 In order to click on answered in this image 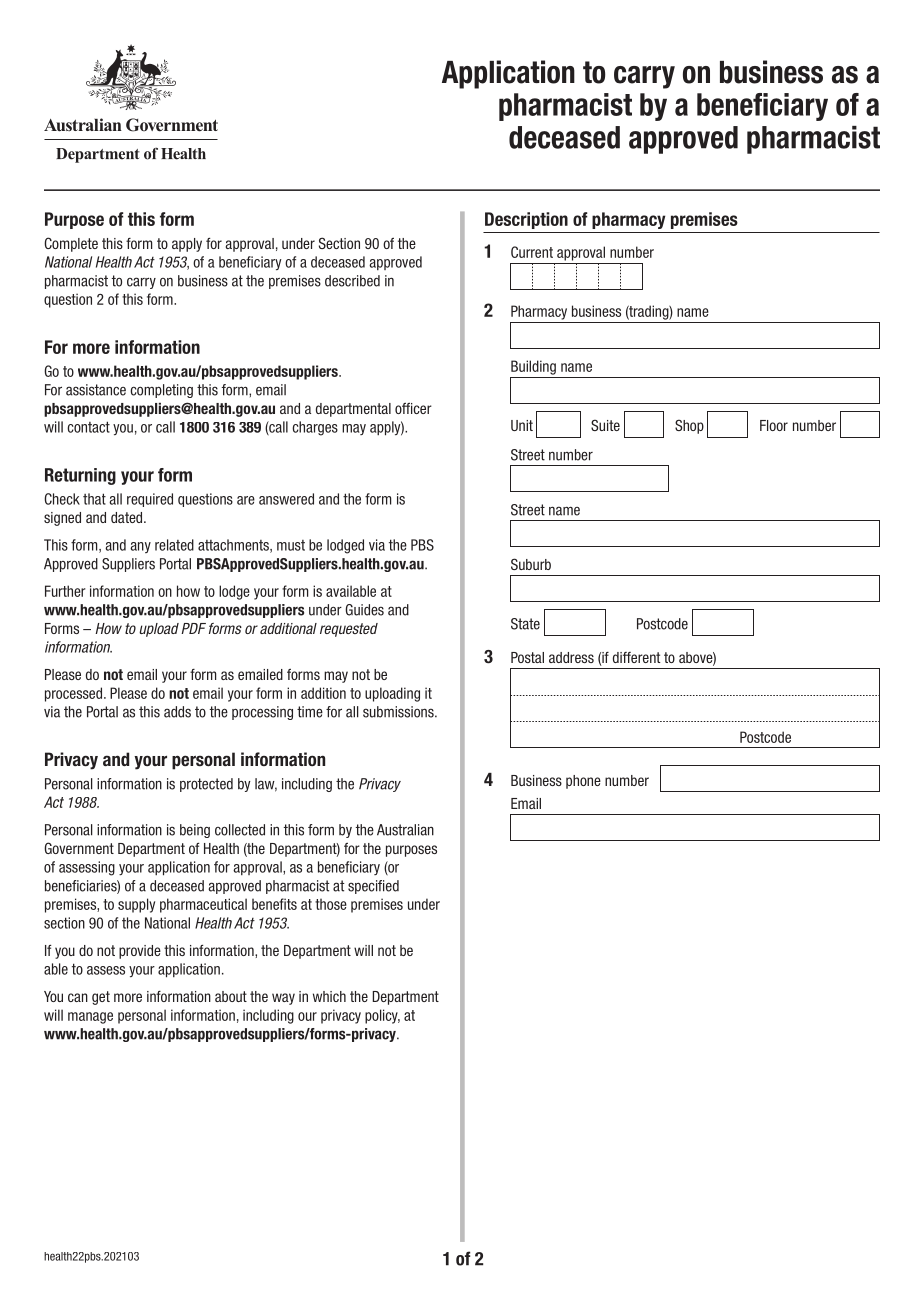, I will do `click(286, 499)`.
